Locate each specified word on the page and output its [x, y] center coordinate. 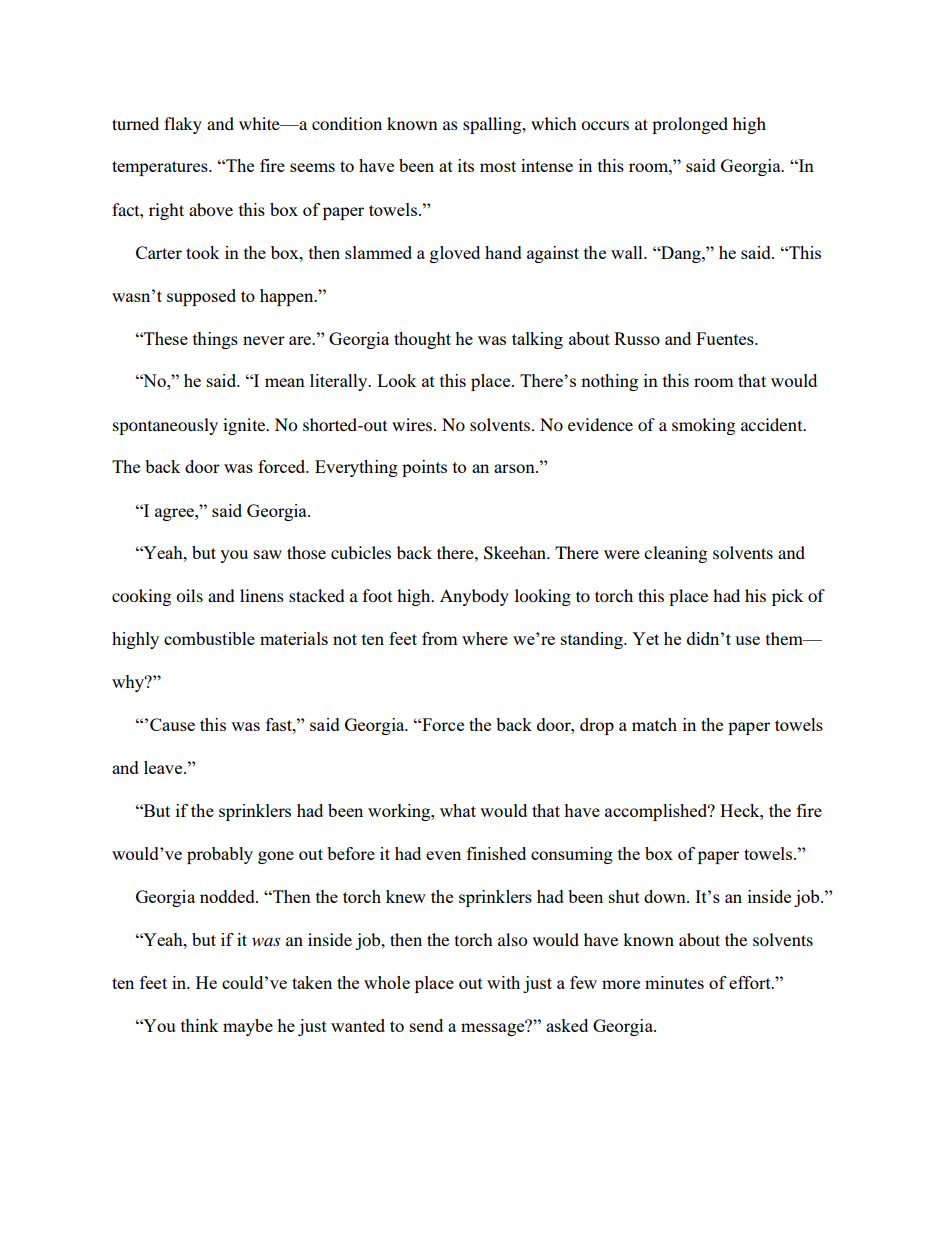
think [200, 1025]
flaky [183, 125]
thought [422, 340]
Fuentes [726, 338]
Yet [645, 638]
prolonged [690, 125]
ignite [245, 426]
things [215, 340]
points [424, 468]
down [666, 896]
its [466, 165]
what [458, 810]
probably [220, 855]
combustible [209, 638]
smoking [703, 426]
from [440, 638]
